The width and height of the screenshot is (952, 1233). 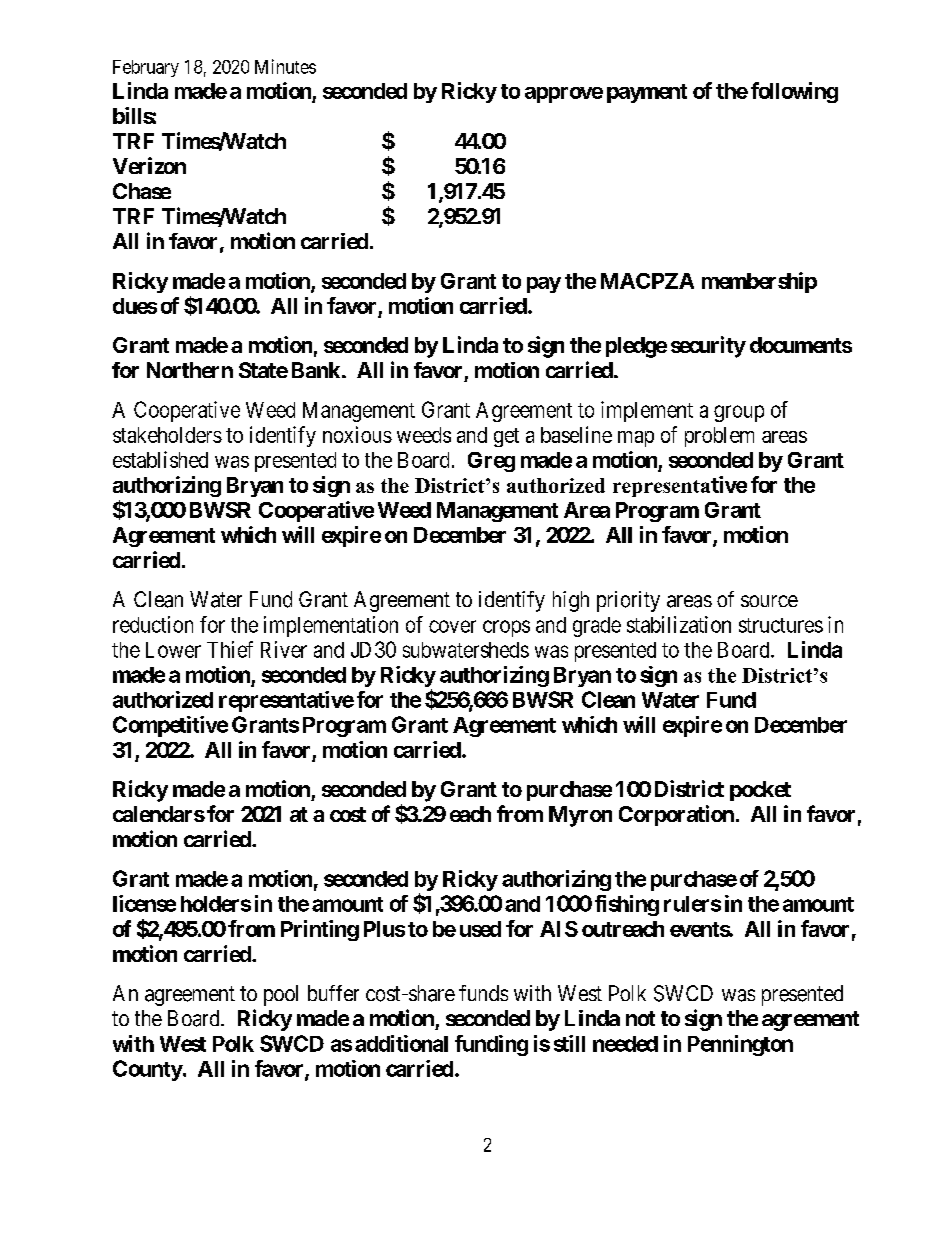 What do you see at coordinates (740, 1045) in the screenshot?
I see `Pennington` at bounding box center [740, 1045].
